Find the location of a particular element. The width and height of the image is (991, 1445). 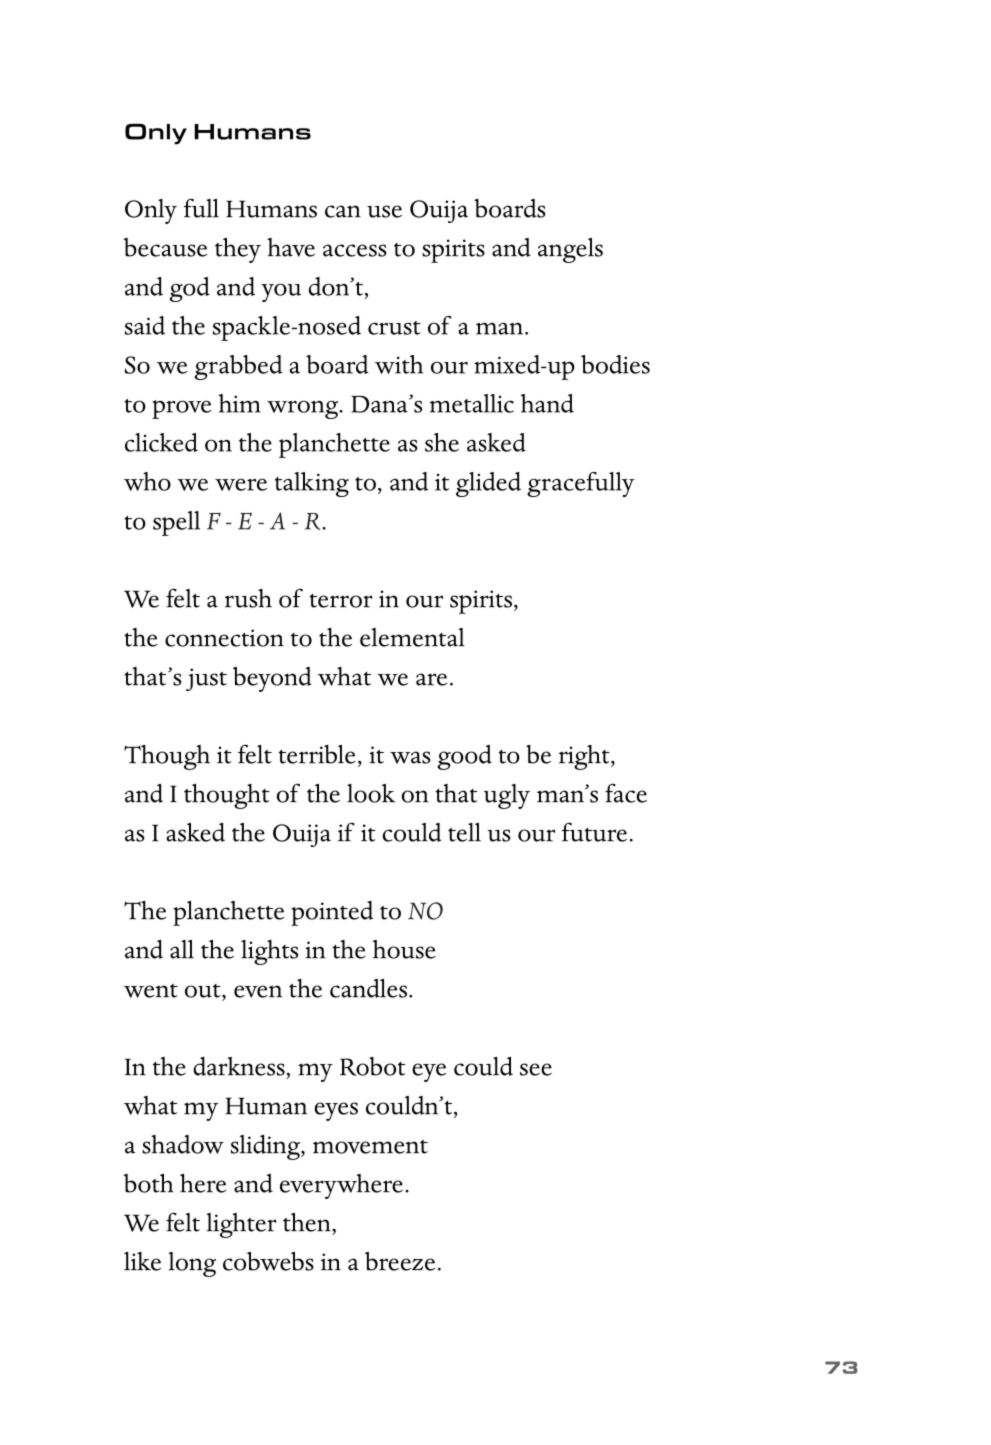

was is located at coordinates (410, 757).
